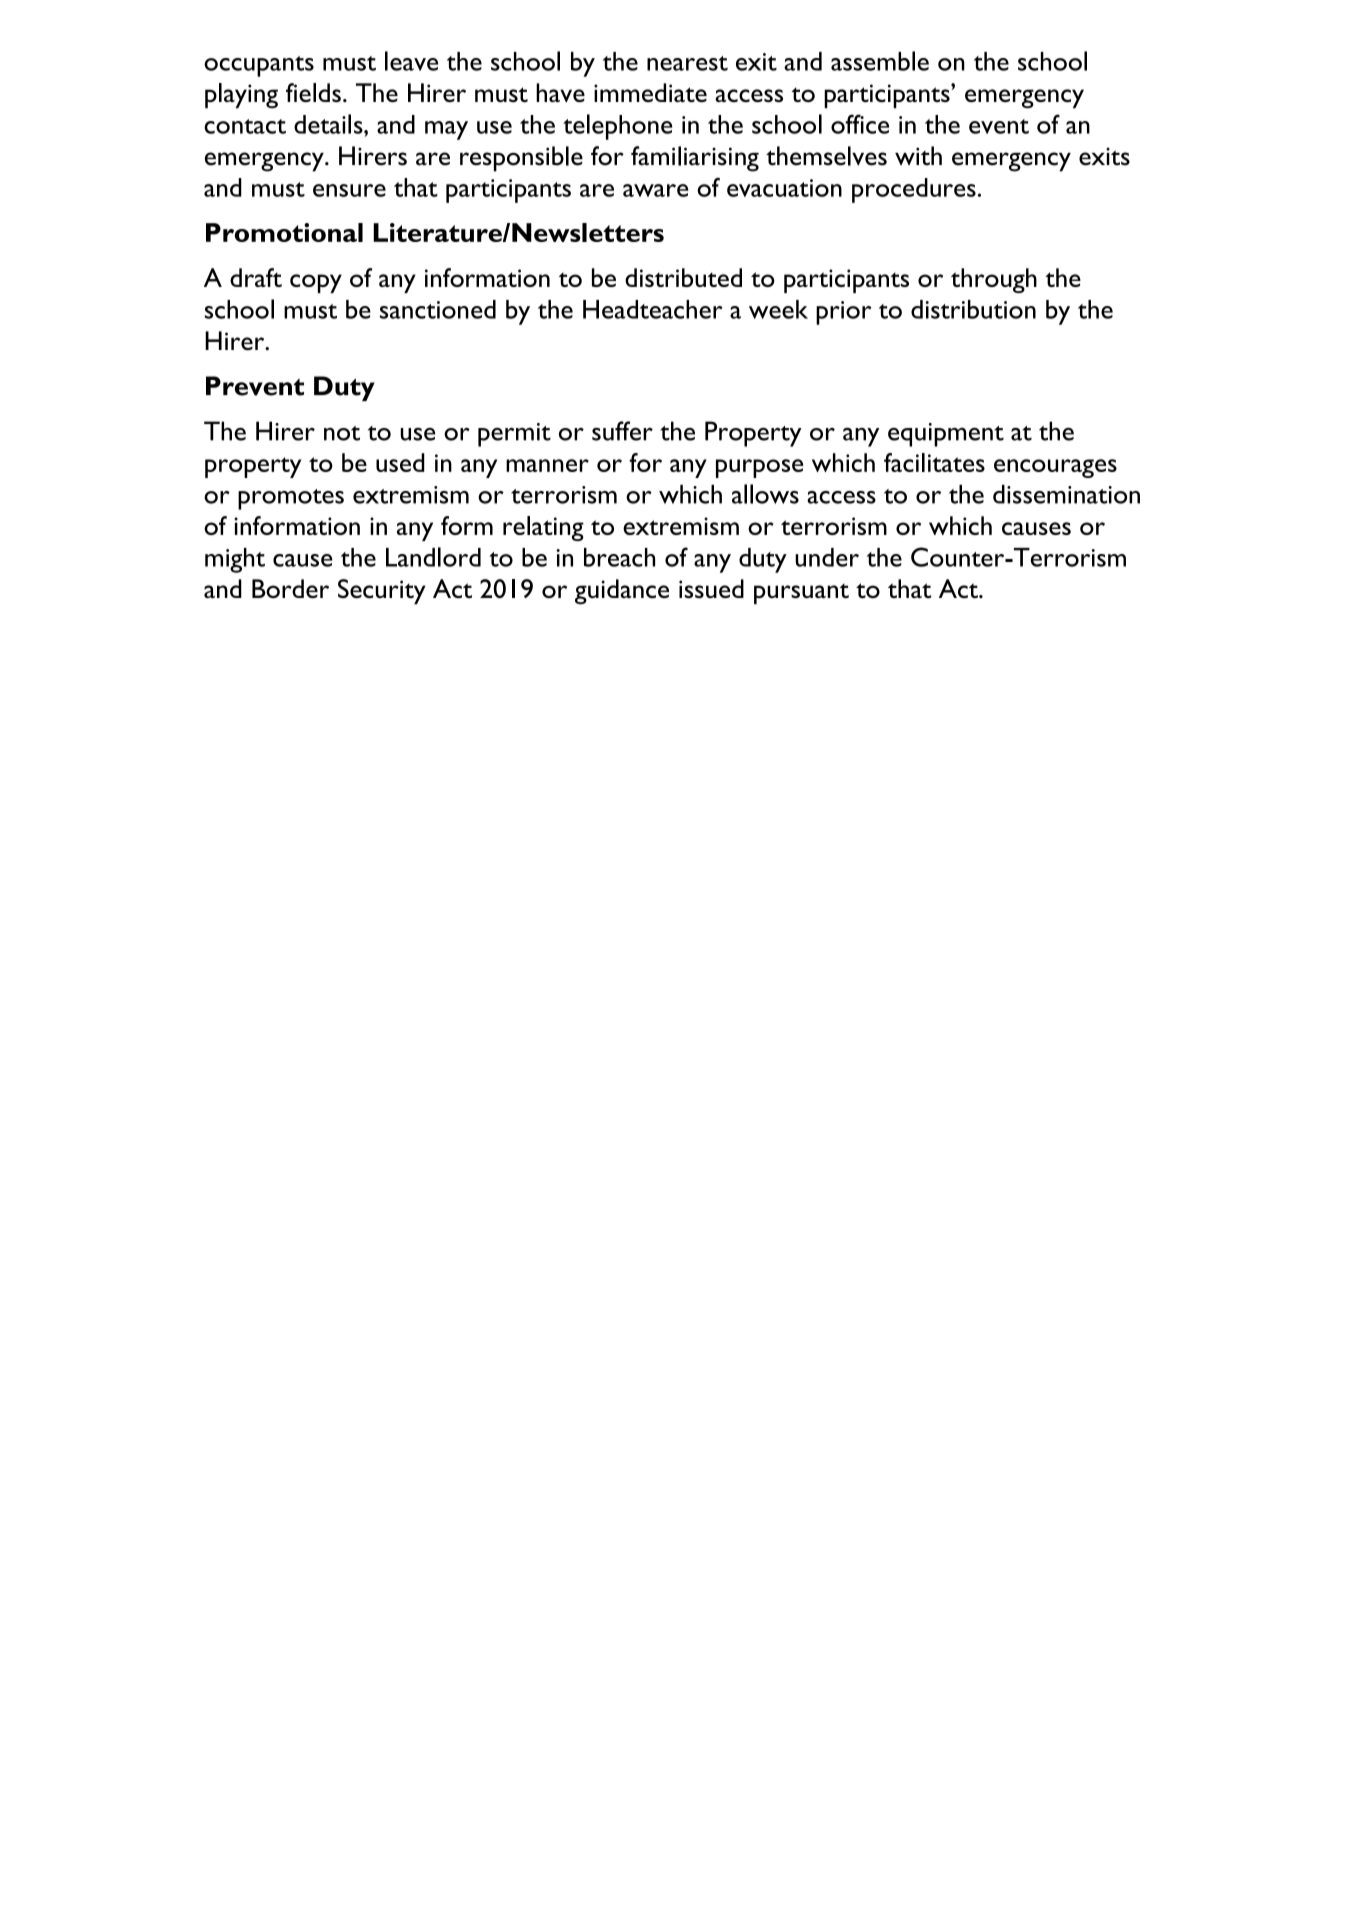 The width and height of the screenshot is (1349, 1908). Describe the element at coordinates (438, 309) in the screenshot. I see `sanctioned` at that location.
